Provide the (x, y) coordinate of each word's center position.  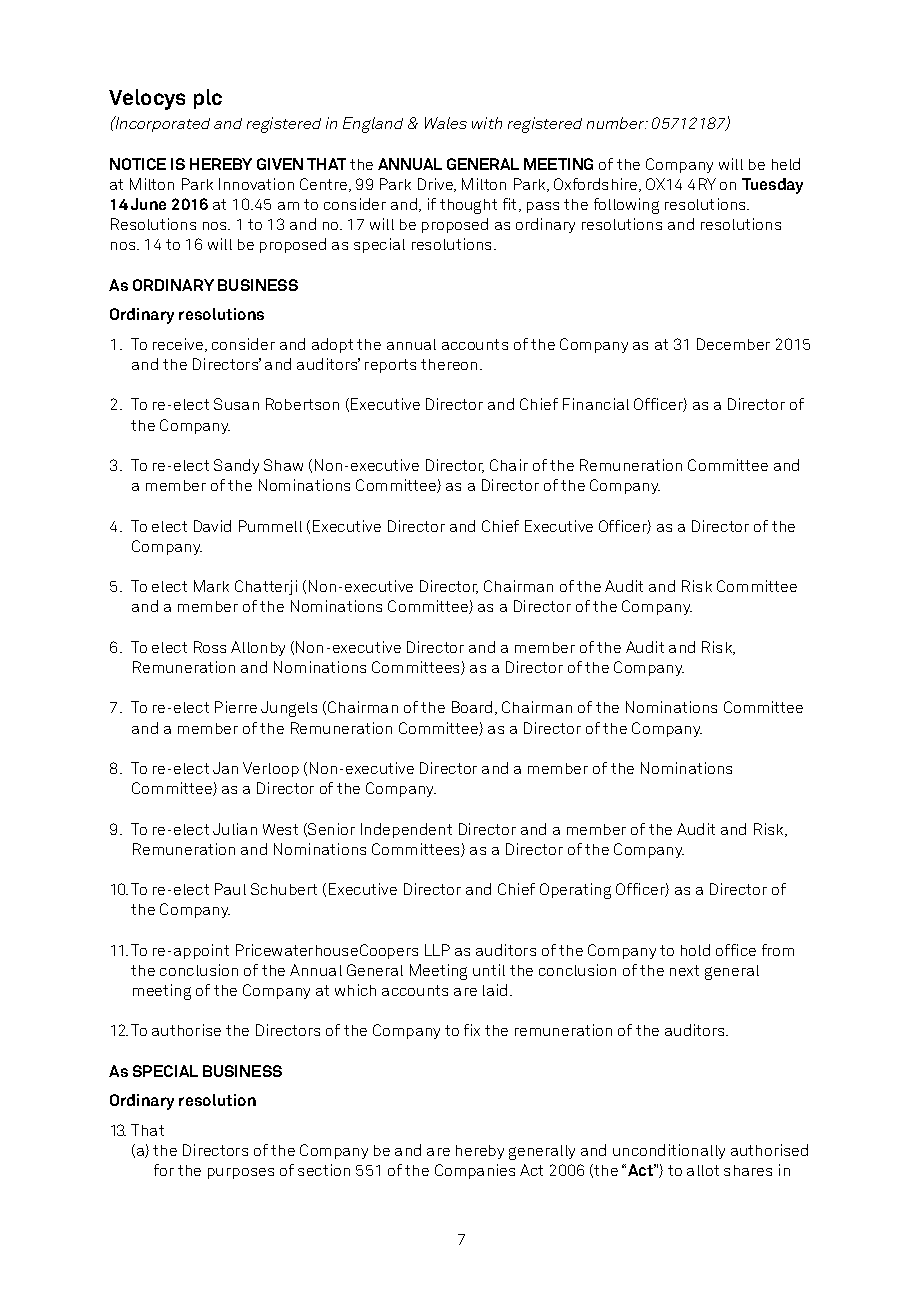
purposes (241, 1173)
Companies (475, 1171)
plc (208, 99)
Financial (596, 404)
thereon (449, 364)
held (786, 164)
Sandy (236, 466)
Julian (235, 829)
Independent (406, 830)
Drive (436, 185)
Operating (575, 891)
